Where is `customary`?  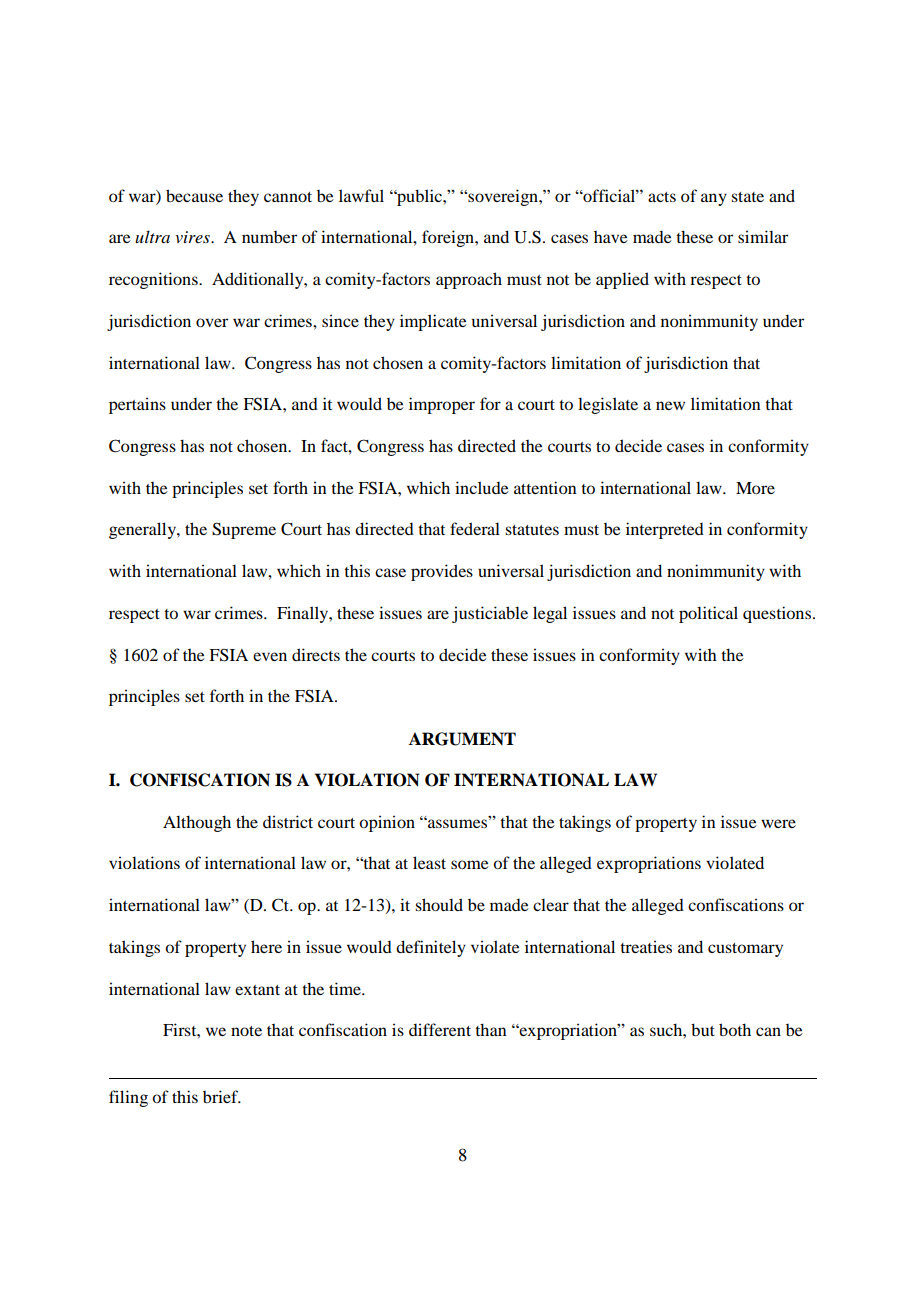 customary is located at coordinates (745, 950).
